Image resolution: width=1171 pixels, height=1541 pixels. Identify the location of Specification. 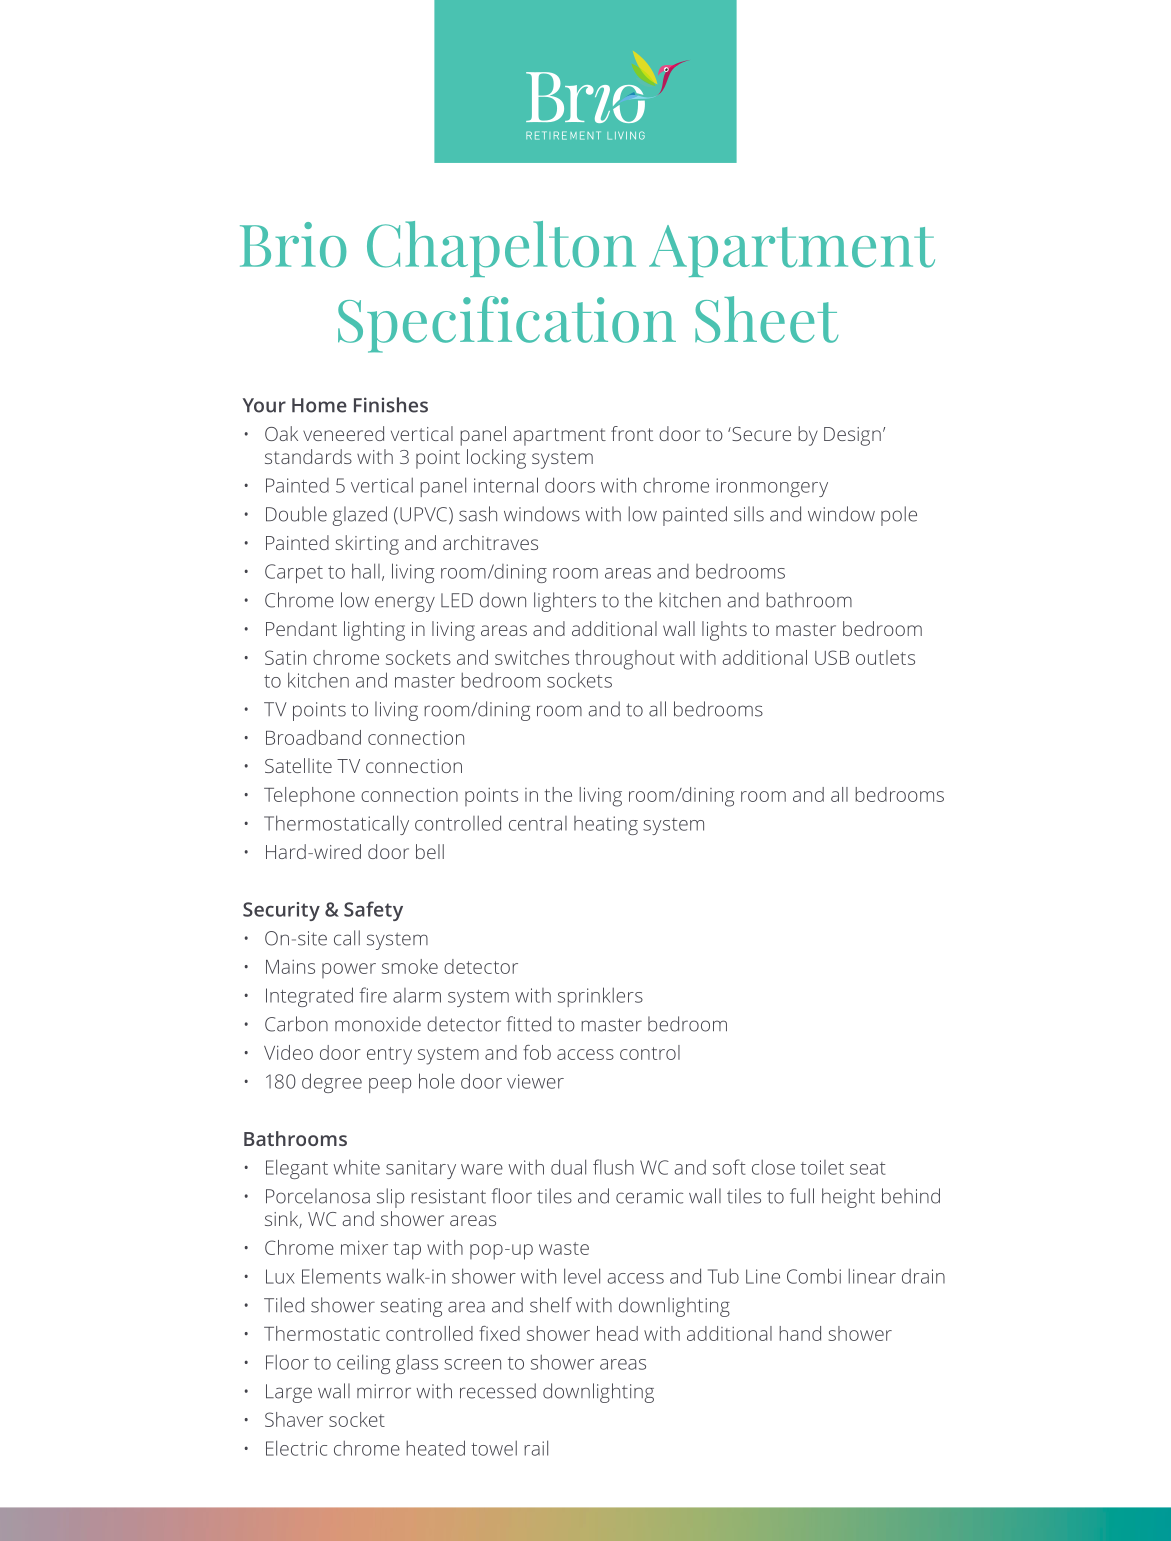
(507, 324).
